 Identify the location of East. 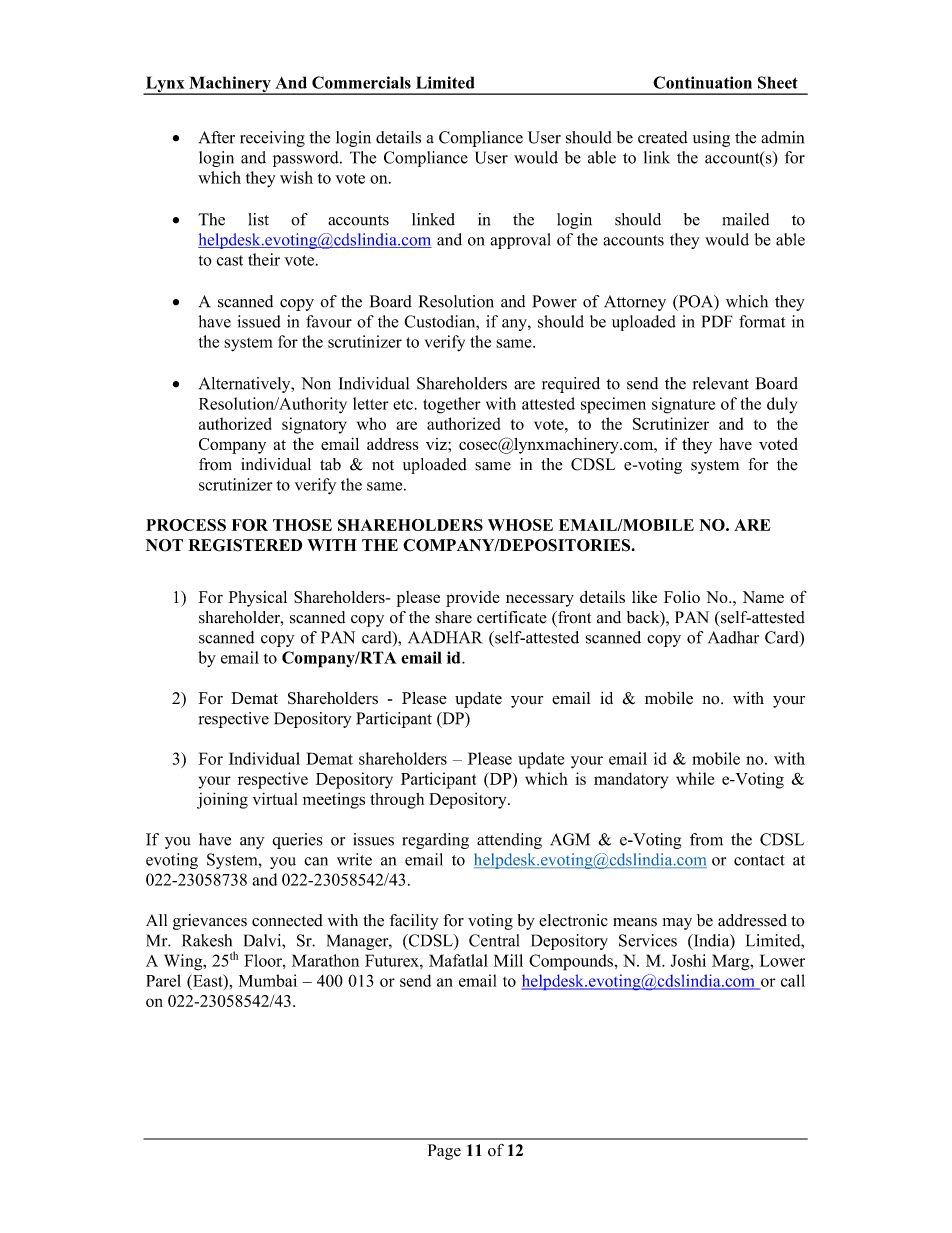
(208, 981).
